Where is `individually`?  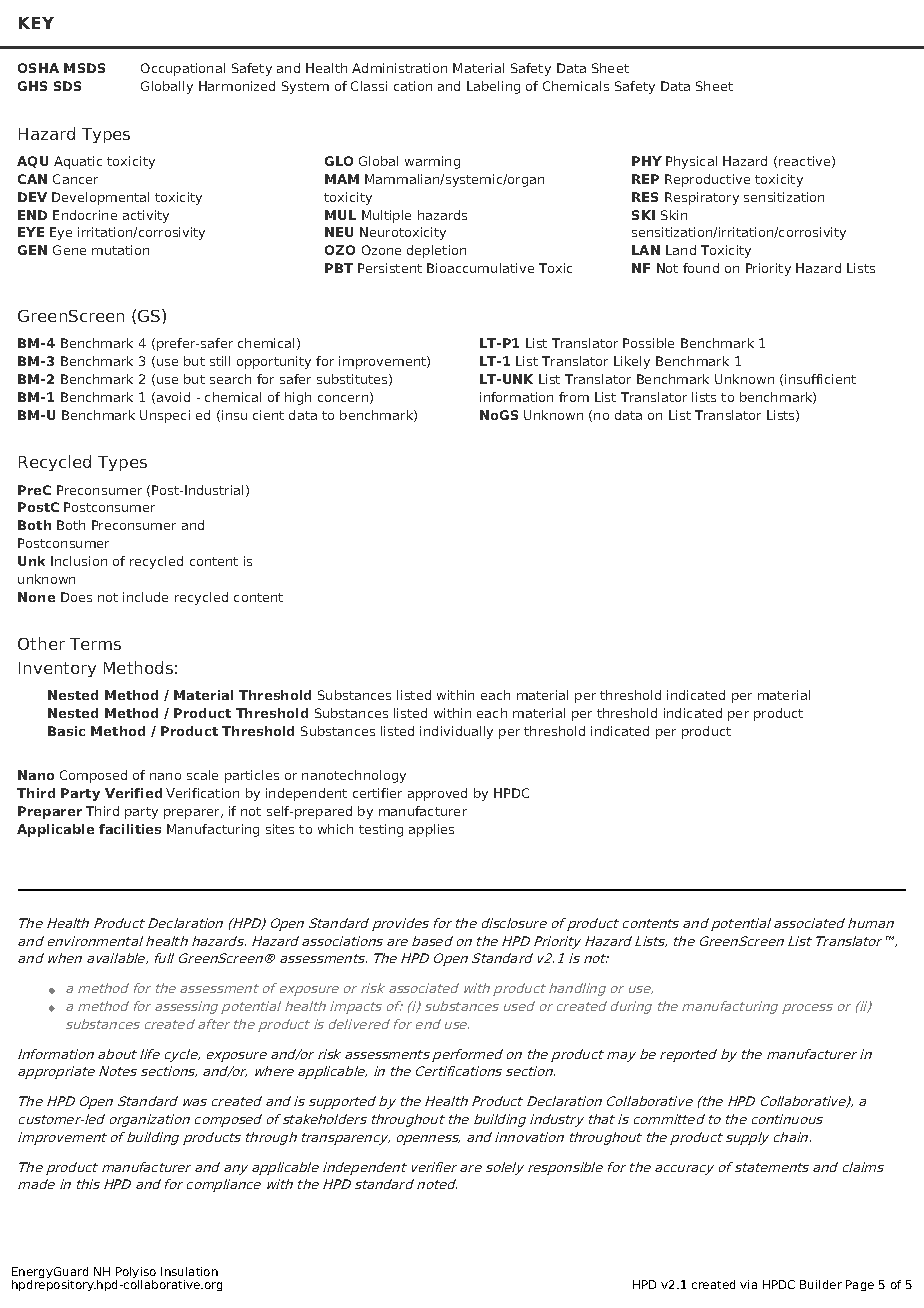 individually is located at coordinates (456, 732).
